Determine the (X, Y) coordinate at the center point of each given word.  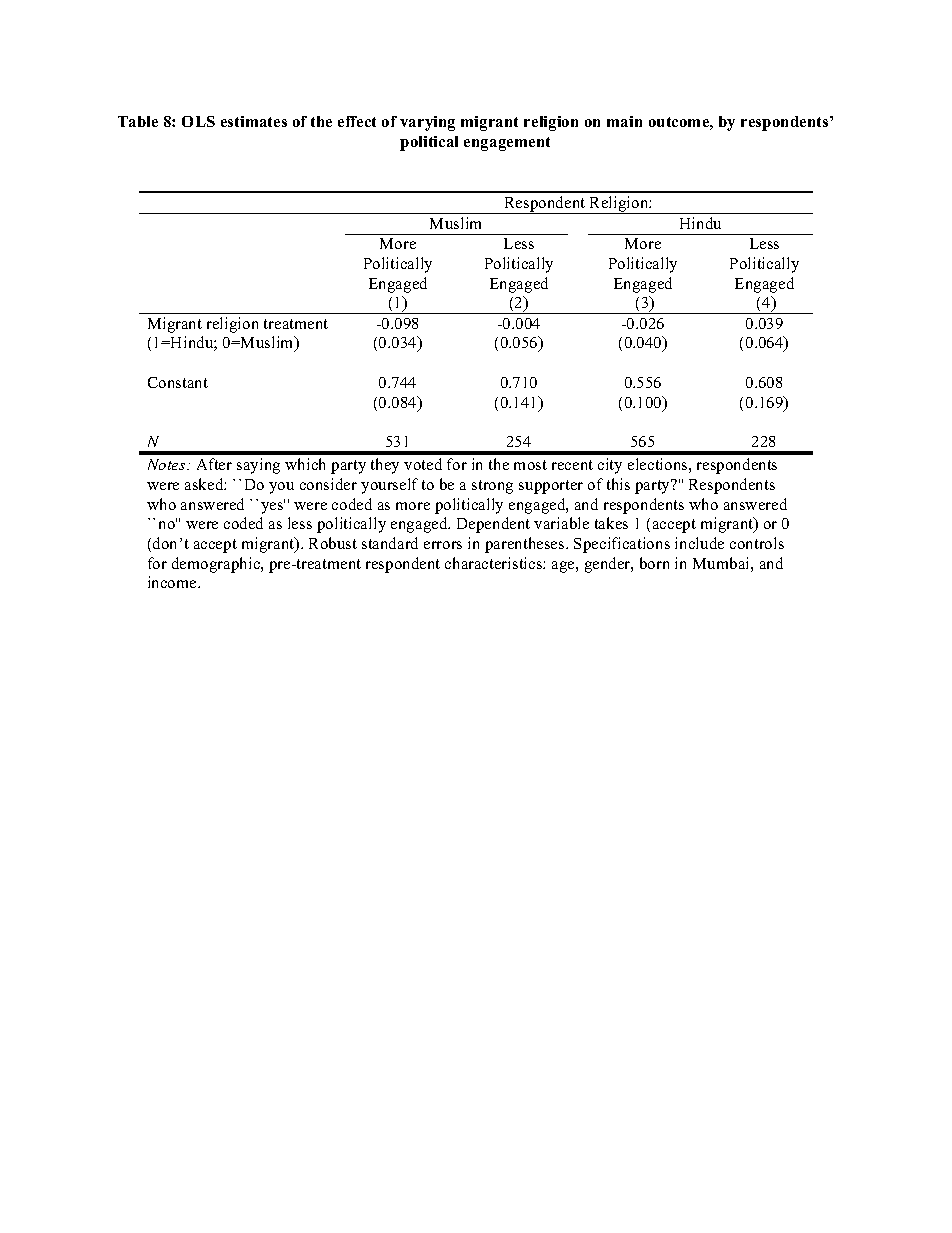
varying (427, 123)
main (624, 121)
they (385, 466)
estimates (254, 121)
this (618, 484)
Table (138, 121)
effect (357, 121)
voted (423, 464)
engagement (507, 144)
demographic (217, 565)
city (610, 466)
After (214, 464)
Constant (178, 382)
